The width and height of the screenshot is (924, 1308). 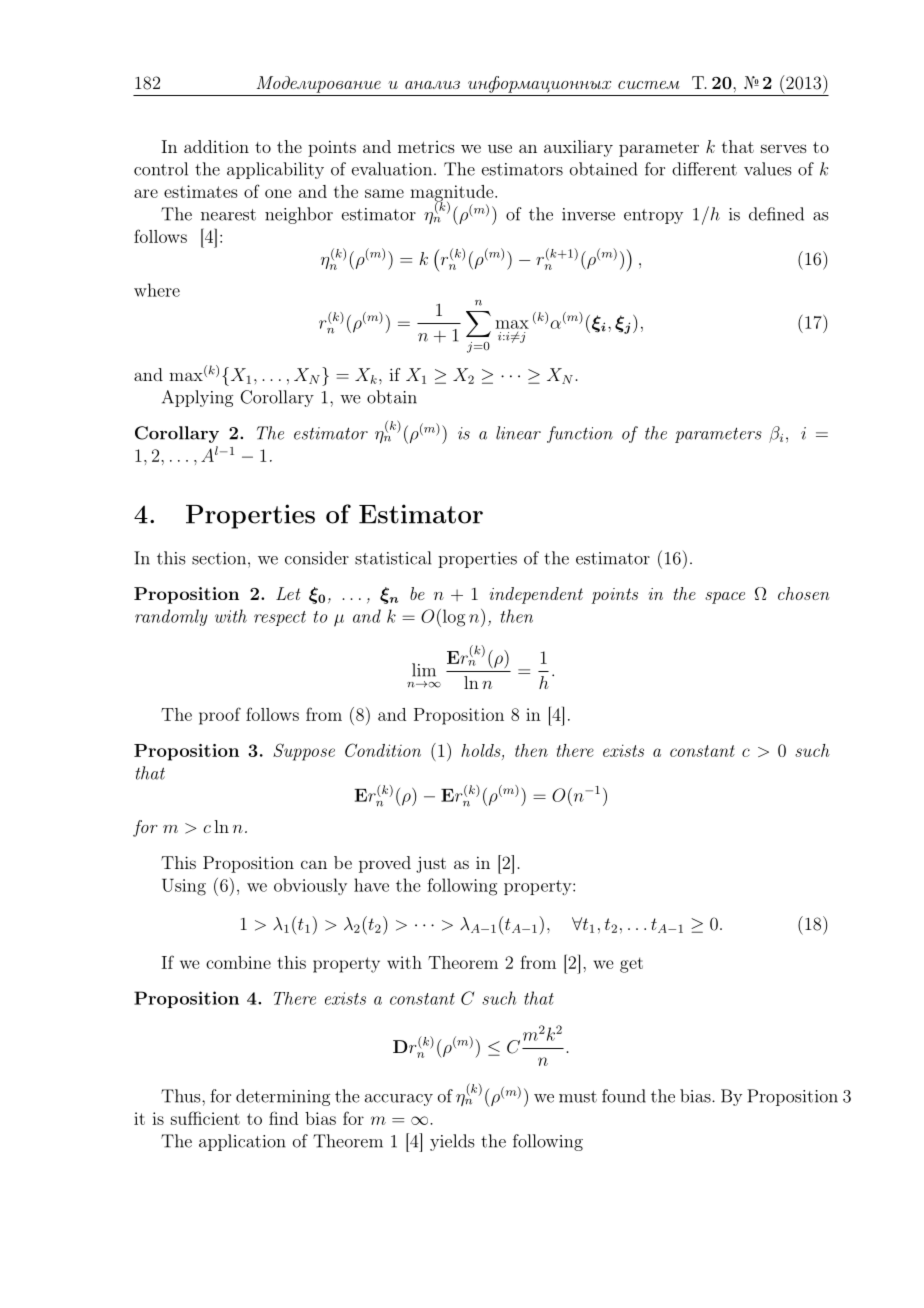 I want to click on respect, so click(x=280, y=618).
